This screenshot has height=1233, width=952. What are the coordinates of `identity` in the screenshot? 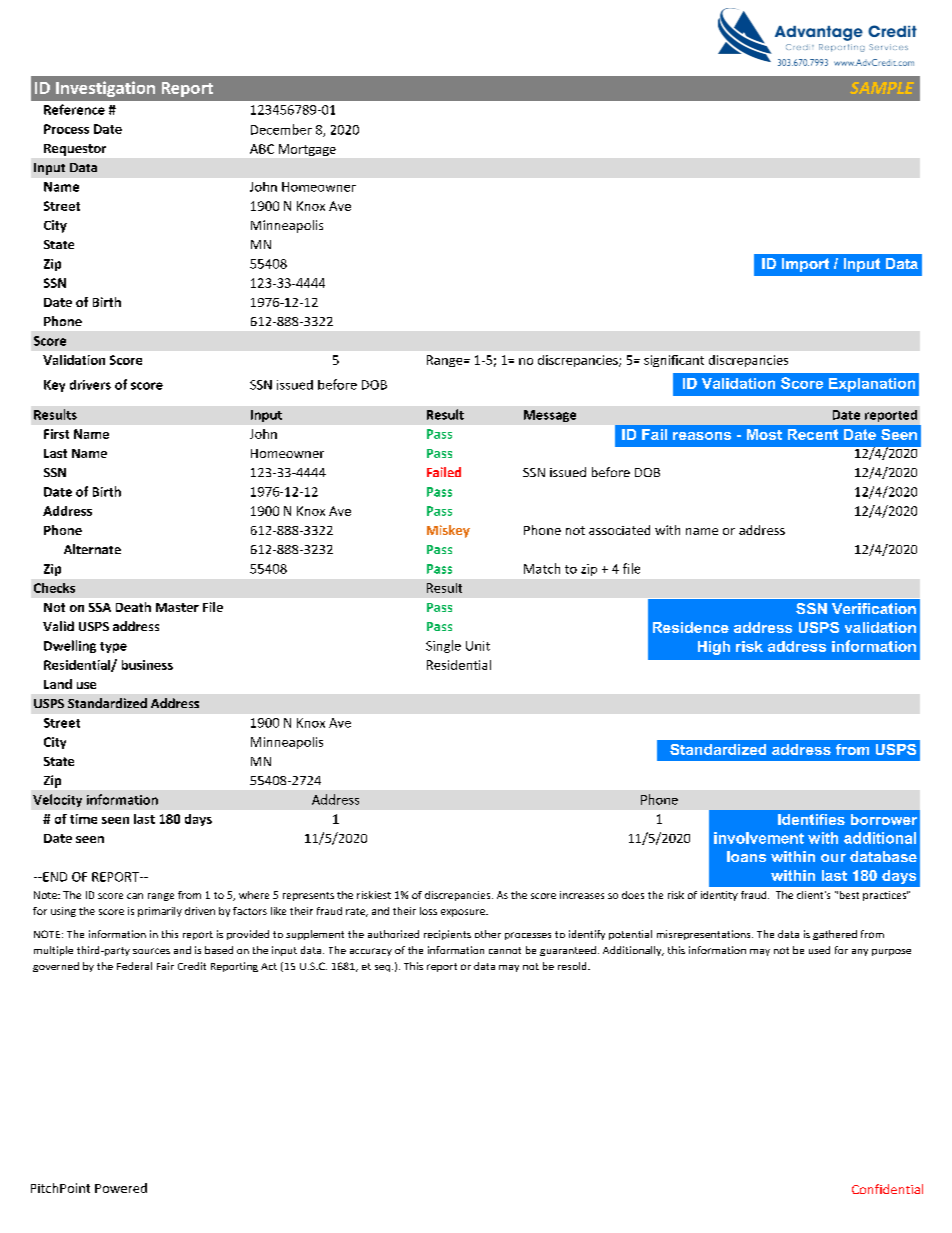 It's located at (719, 896).
